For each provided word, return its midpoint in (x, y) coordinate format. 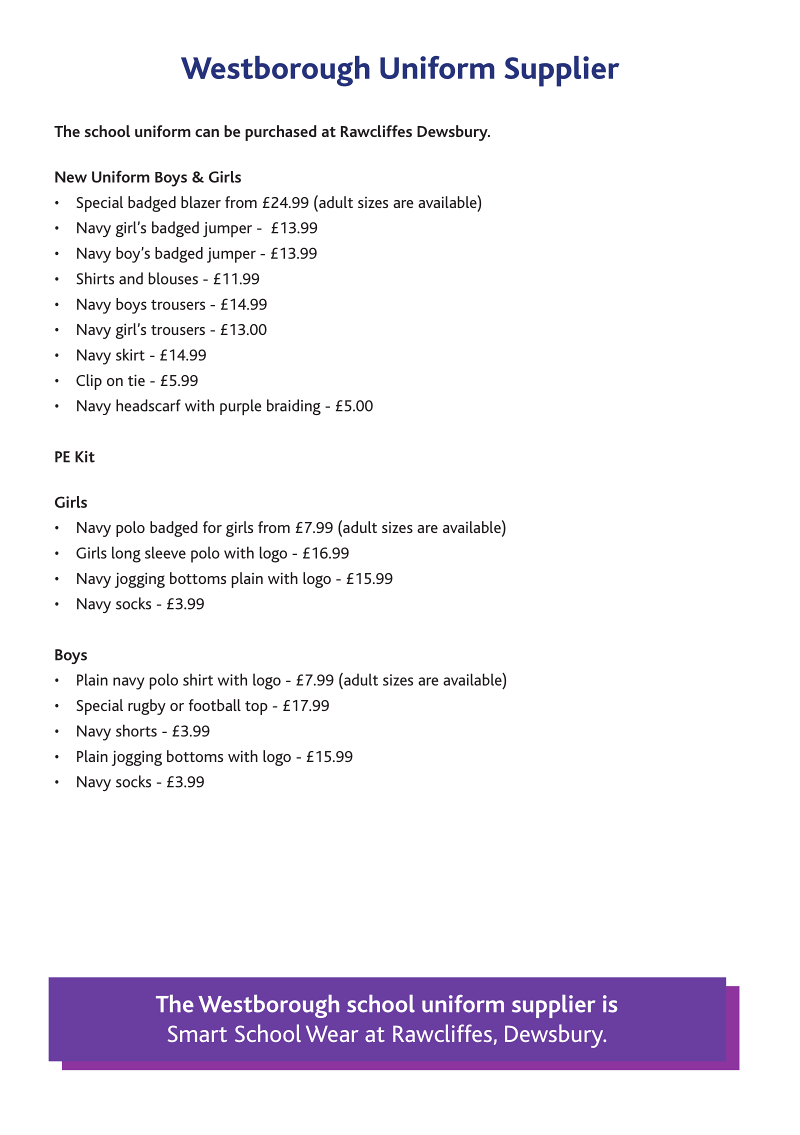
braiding (294, 407)
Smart (197, 1033)
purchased (280, 133)
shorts (136, 730)
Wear (332, 1034)
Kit (85, 457)
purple (240, 407)
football (215, 705)
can (207, 133)
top (256, 708)
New (71, 177)
